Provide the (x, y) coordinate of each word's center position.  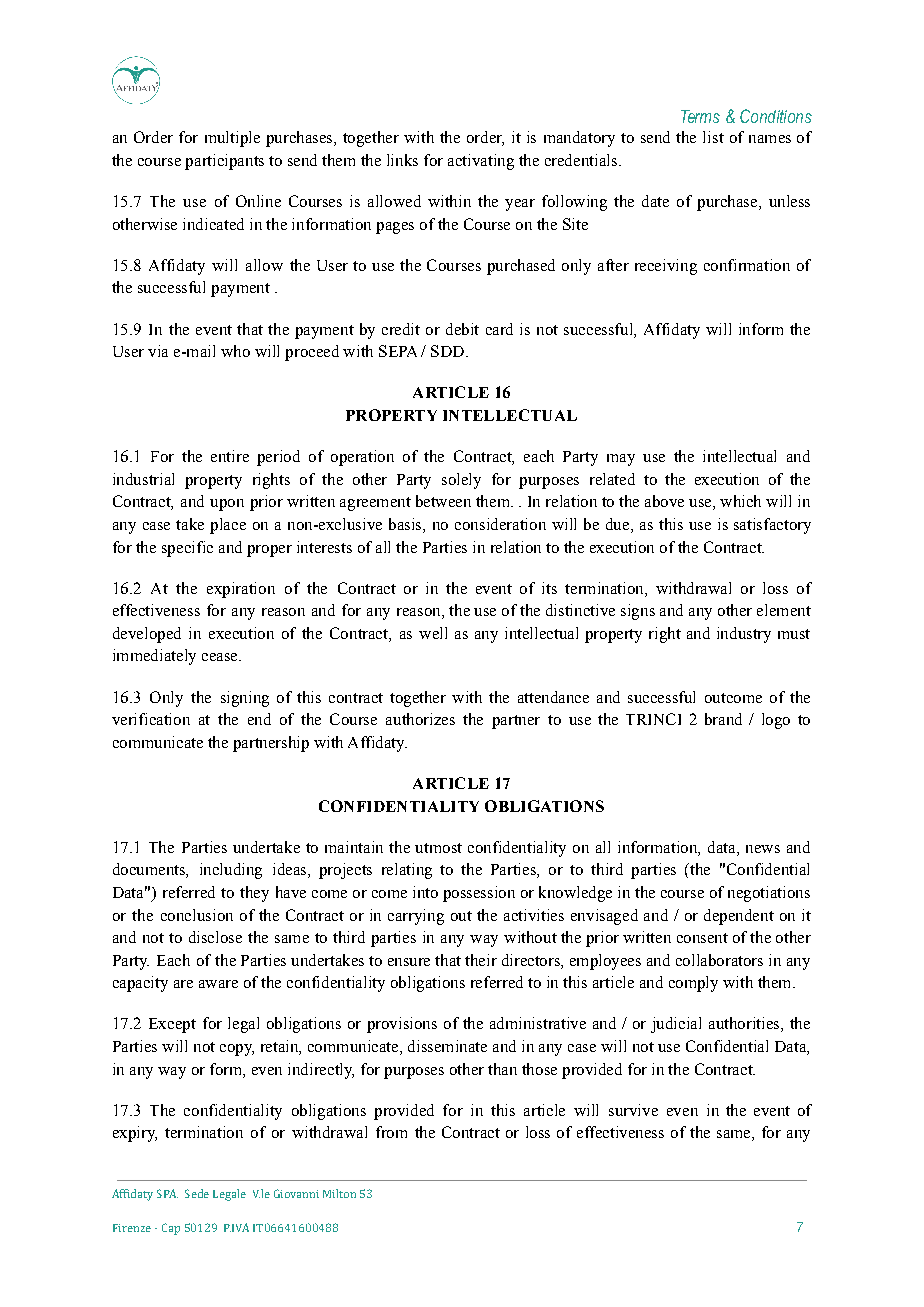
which (740, 501)
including (231, 871)
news (763, 849)
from (391, 1132)
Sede (197, 1193)
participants (224, 162)
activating (481, 162)
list (713, 137)
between (443, 501)
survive (633, 1110)
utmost (438, 848)
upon (227, 505)
